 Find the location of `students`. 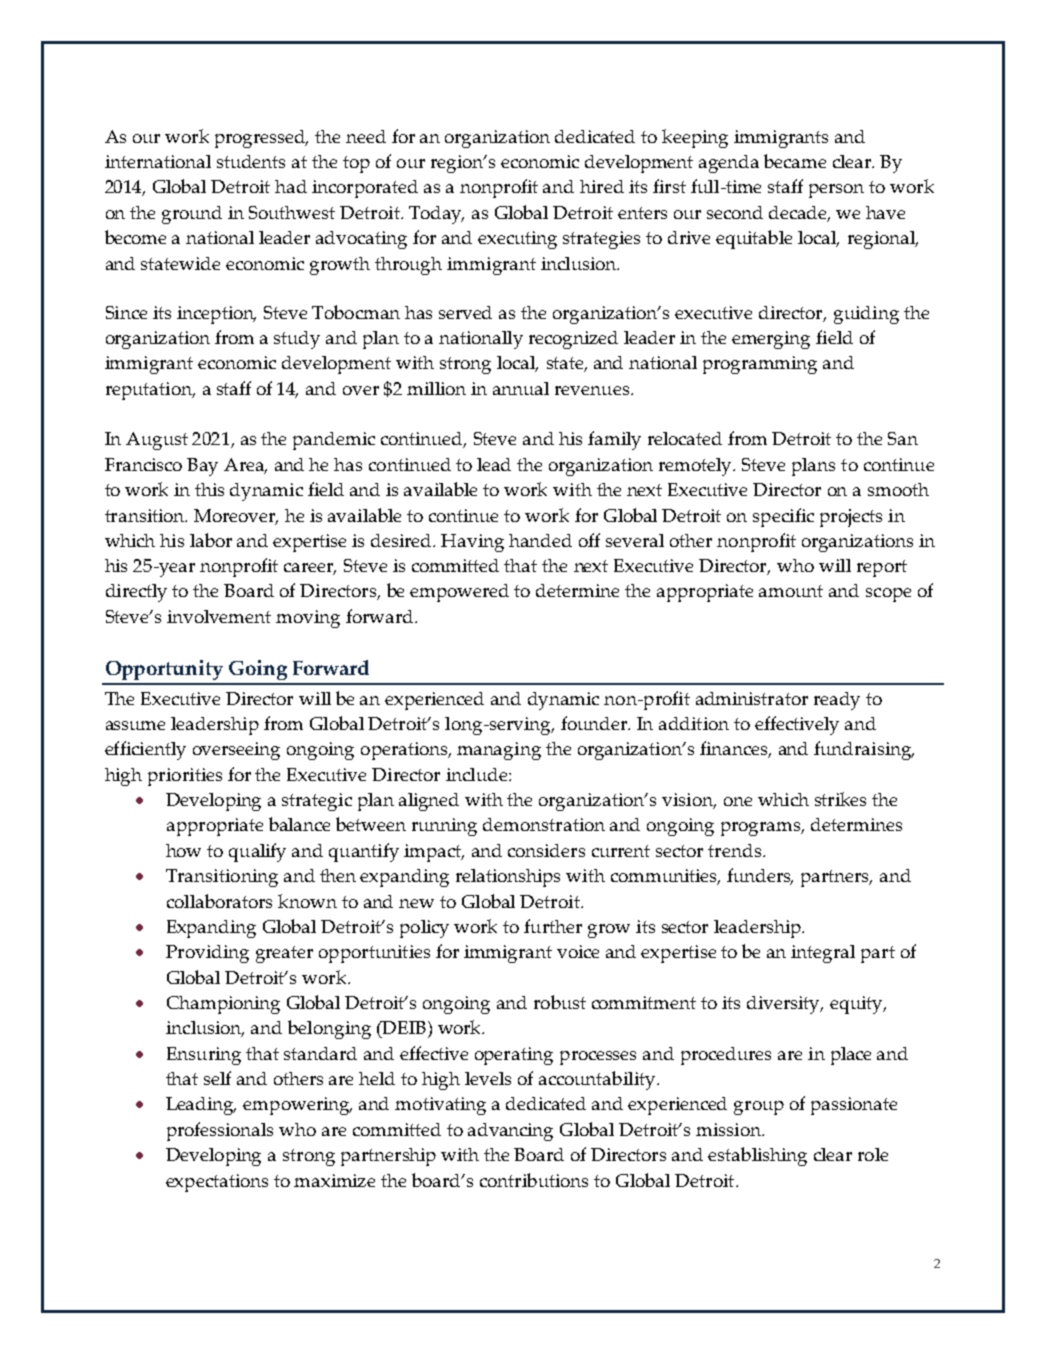

students is located at coordinates (251, 161).
